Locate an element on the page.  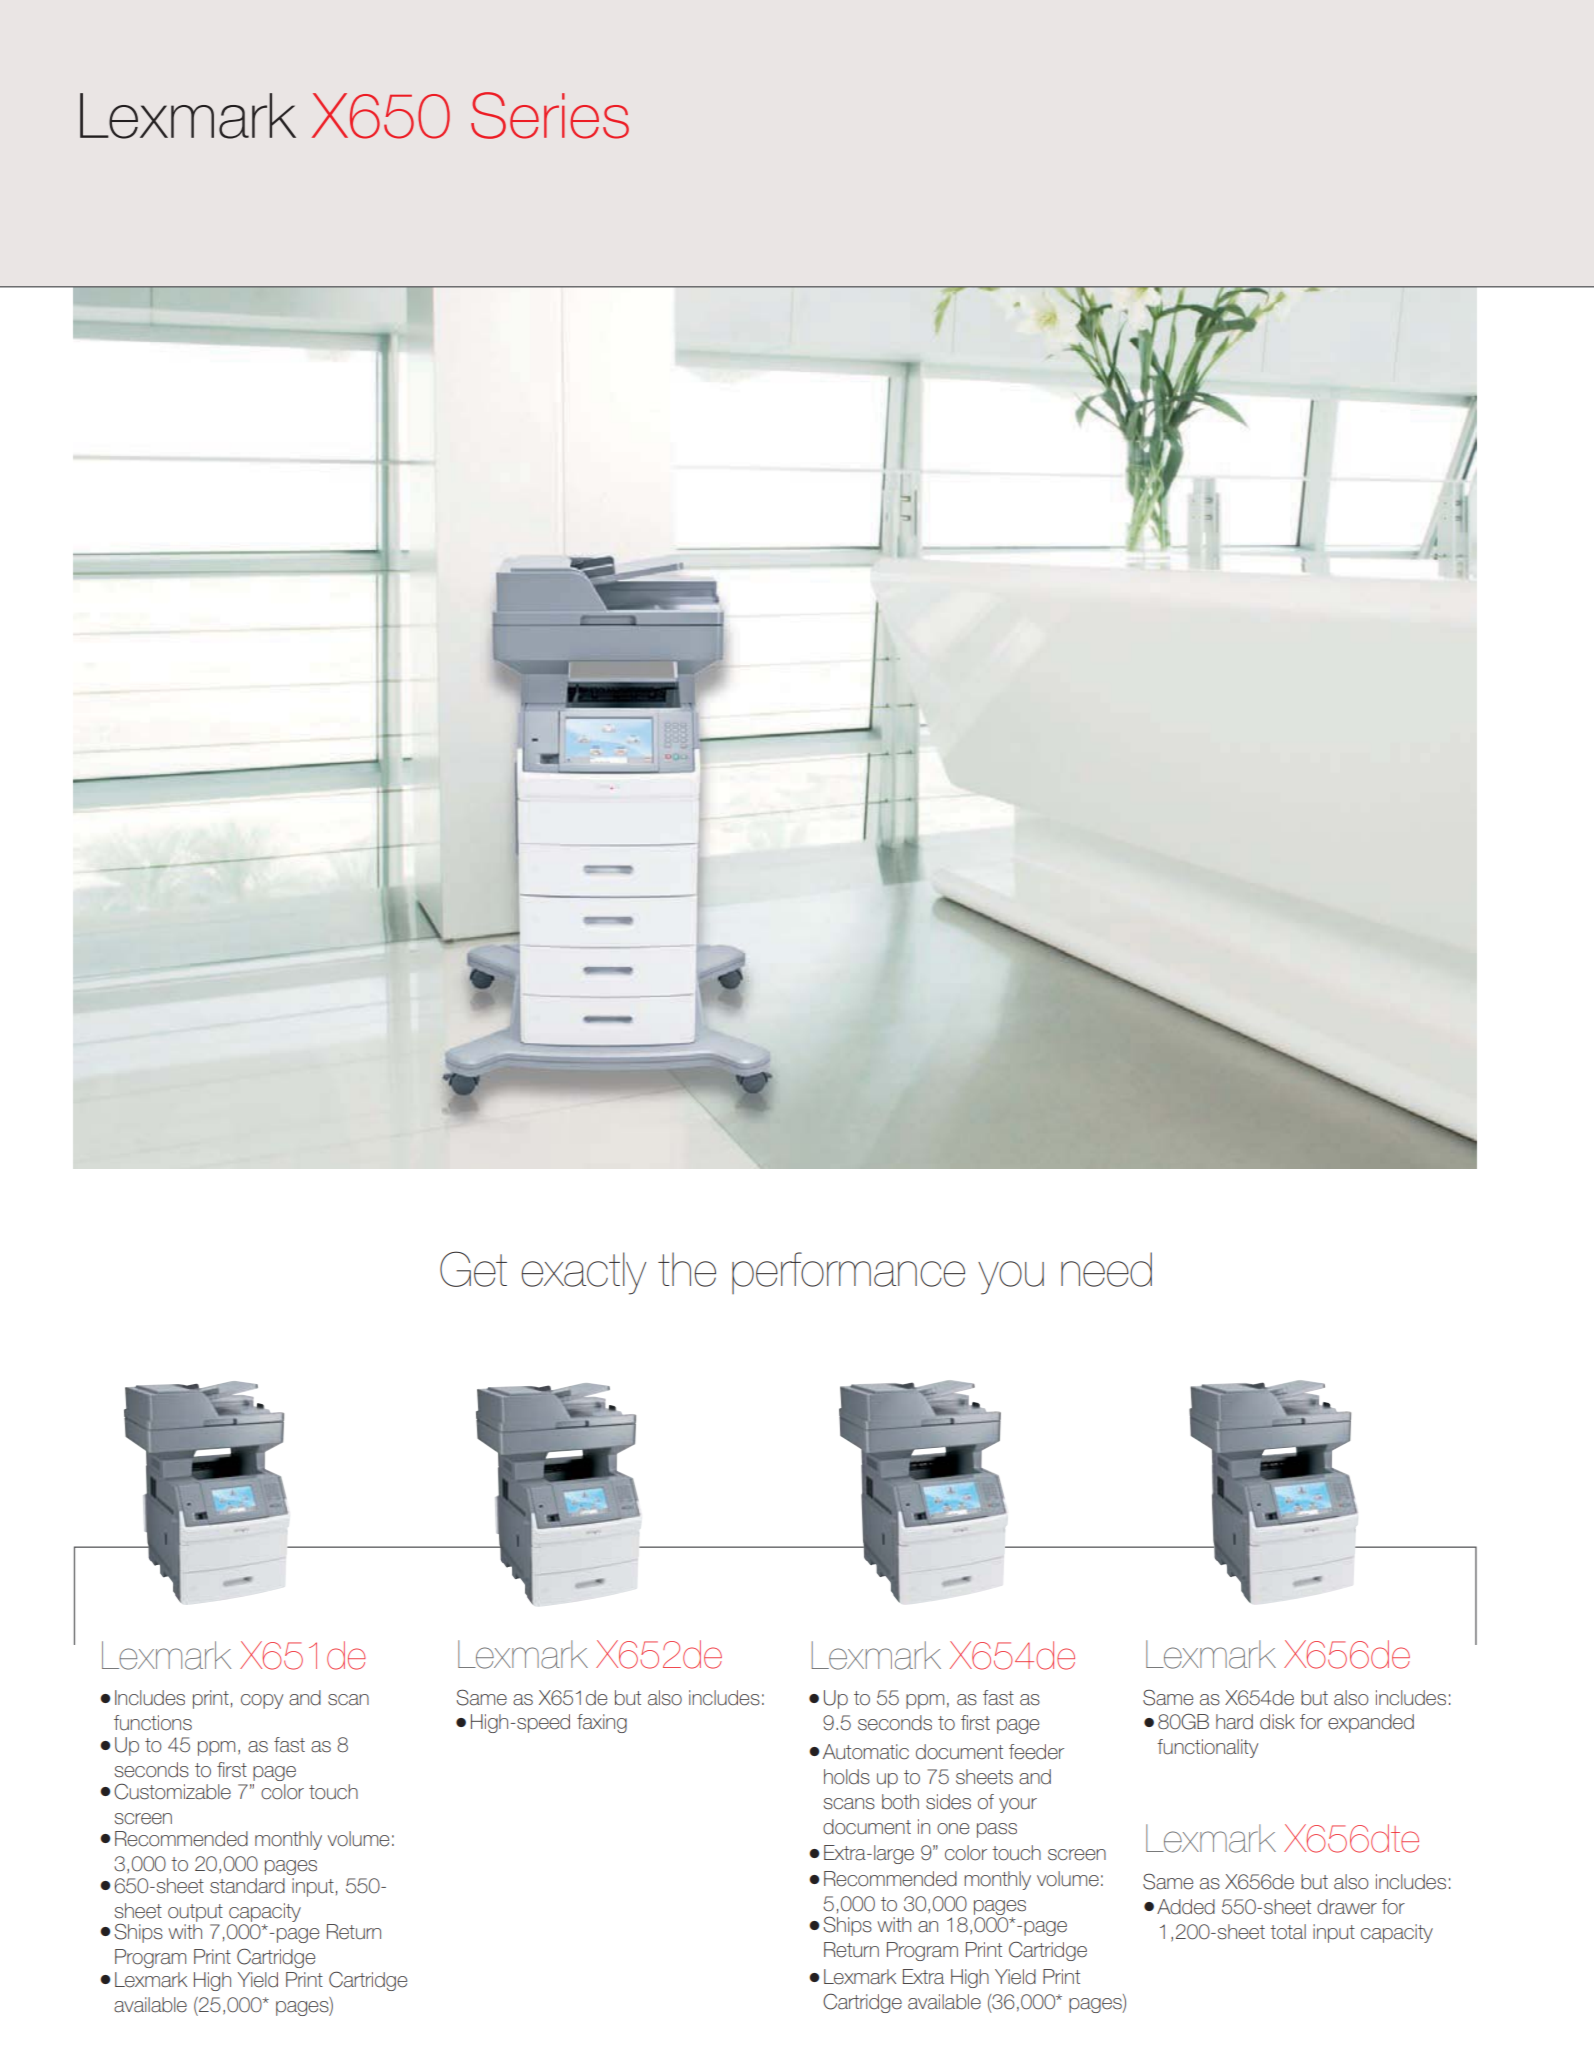
holds is located at coordinates (847, 1777).
